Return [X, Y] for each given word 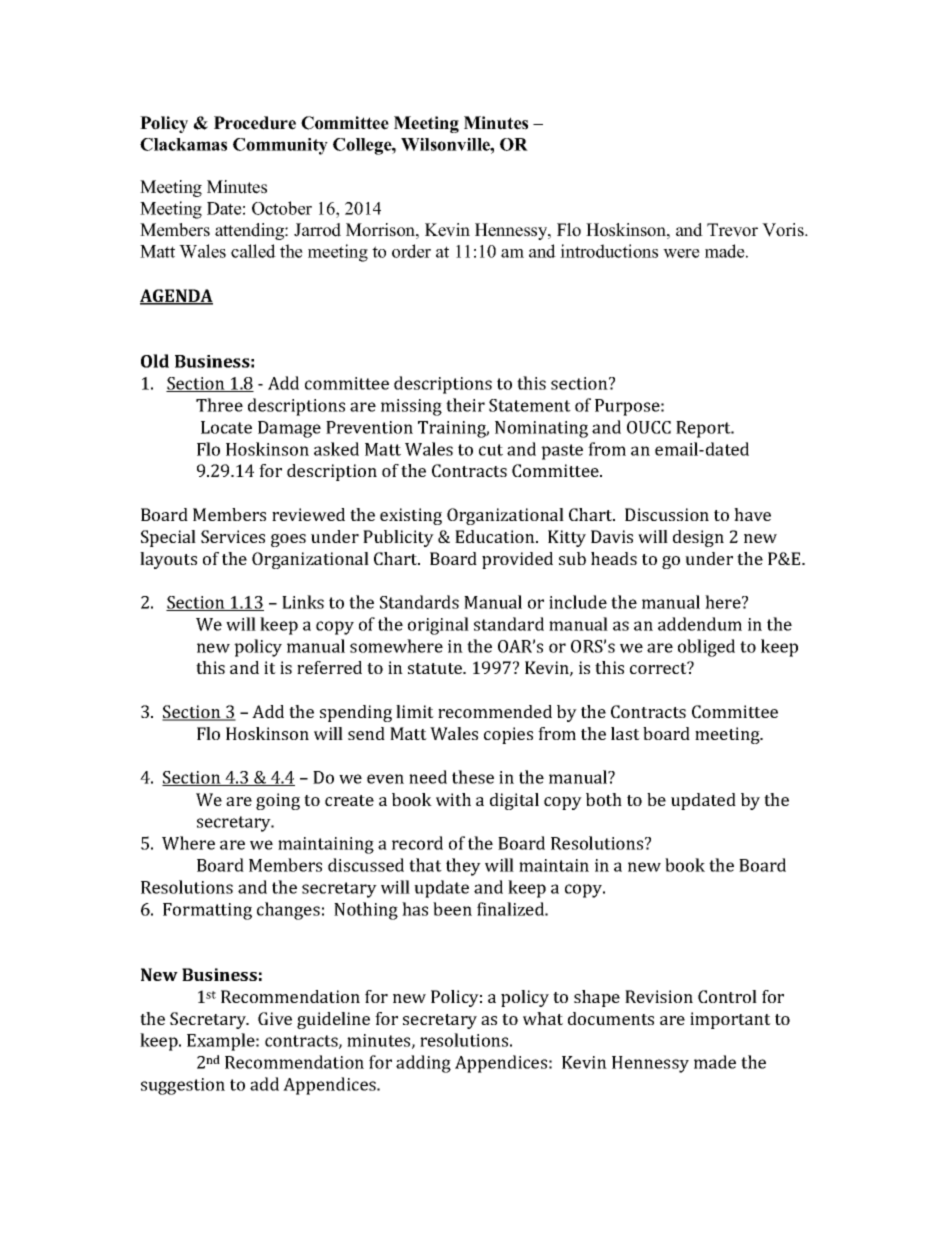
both [604, 799]
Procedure [255, 123]
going [278, 801]
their [465, 405]
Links [303, 602]
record [417, 843]
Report [704, 429]
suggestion [183, 1086]
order [411, 251]
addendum [700, 624]
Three [219, 405]
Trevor [732, 230]
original [438, 626]
